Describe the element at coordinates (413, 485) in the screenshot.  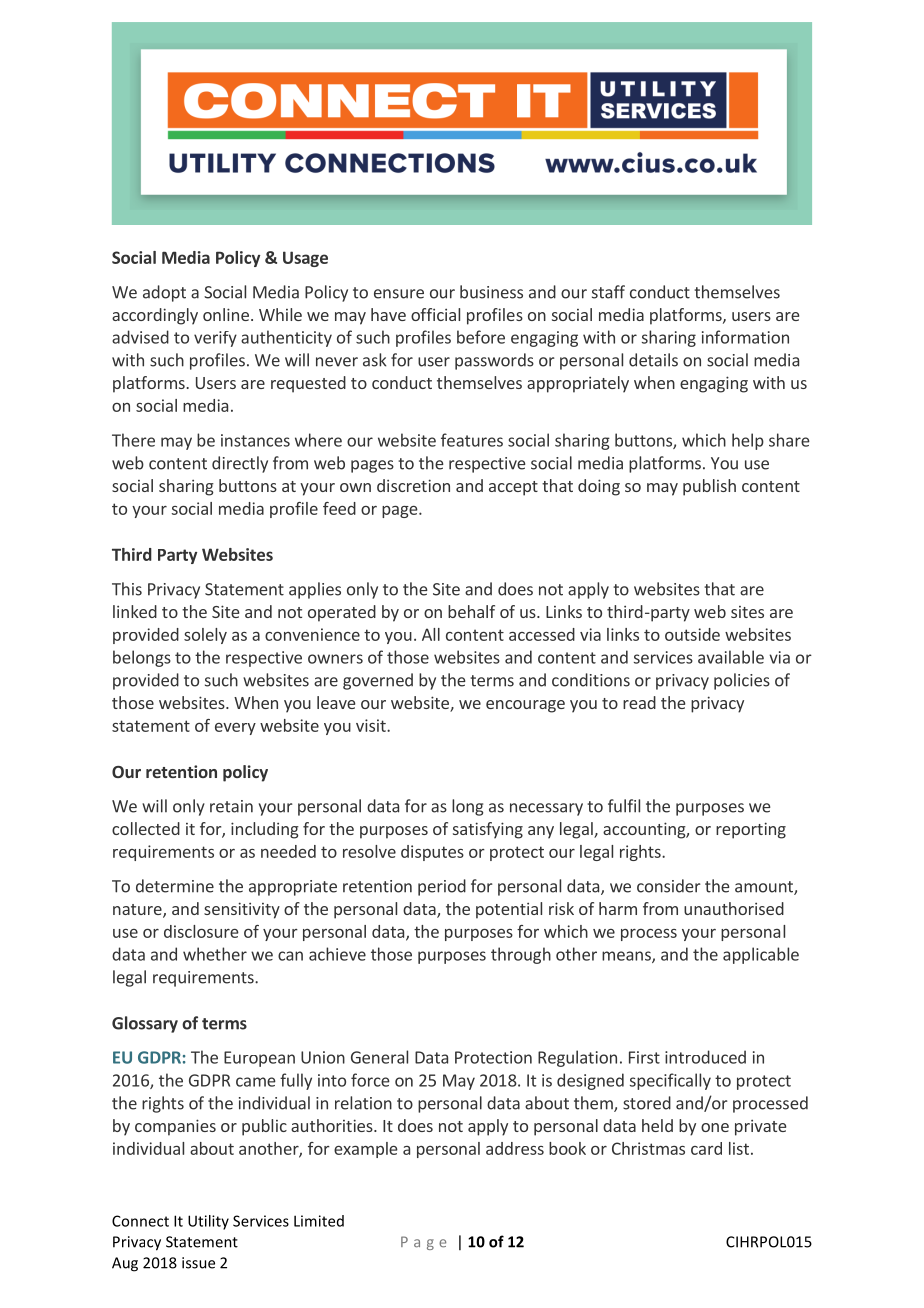
I see `discretion` at that location.
